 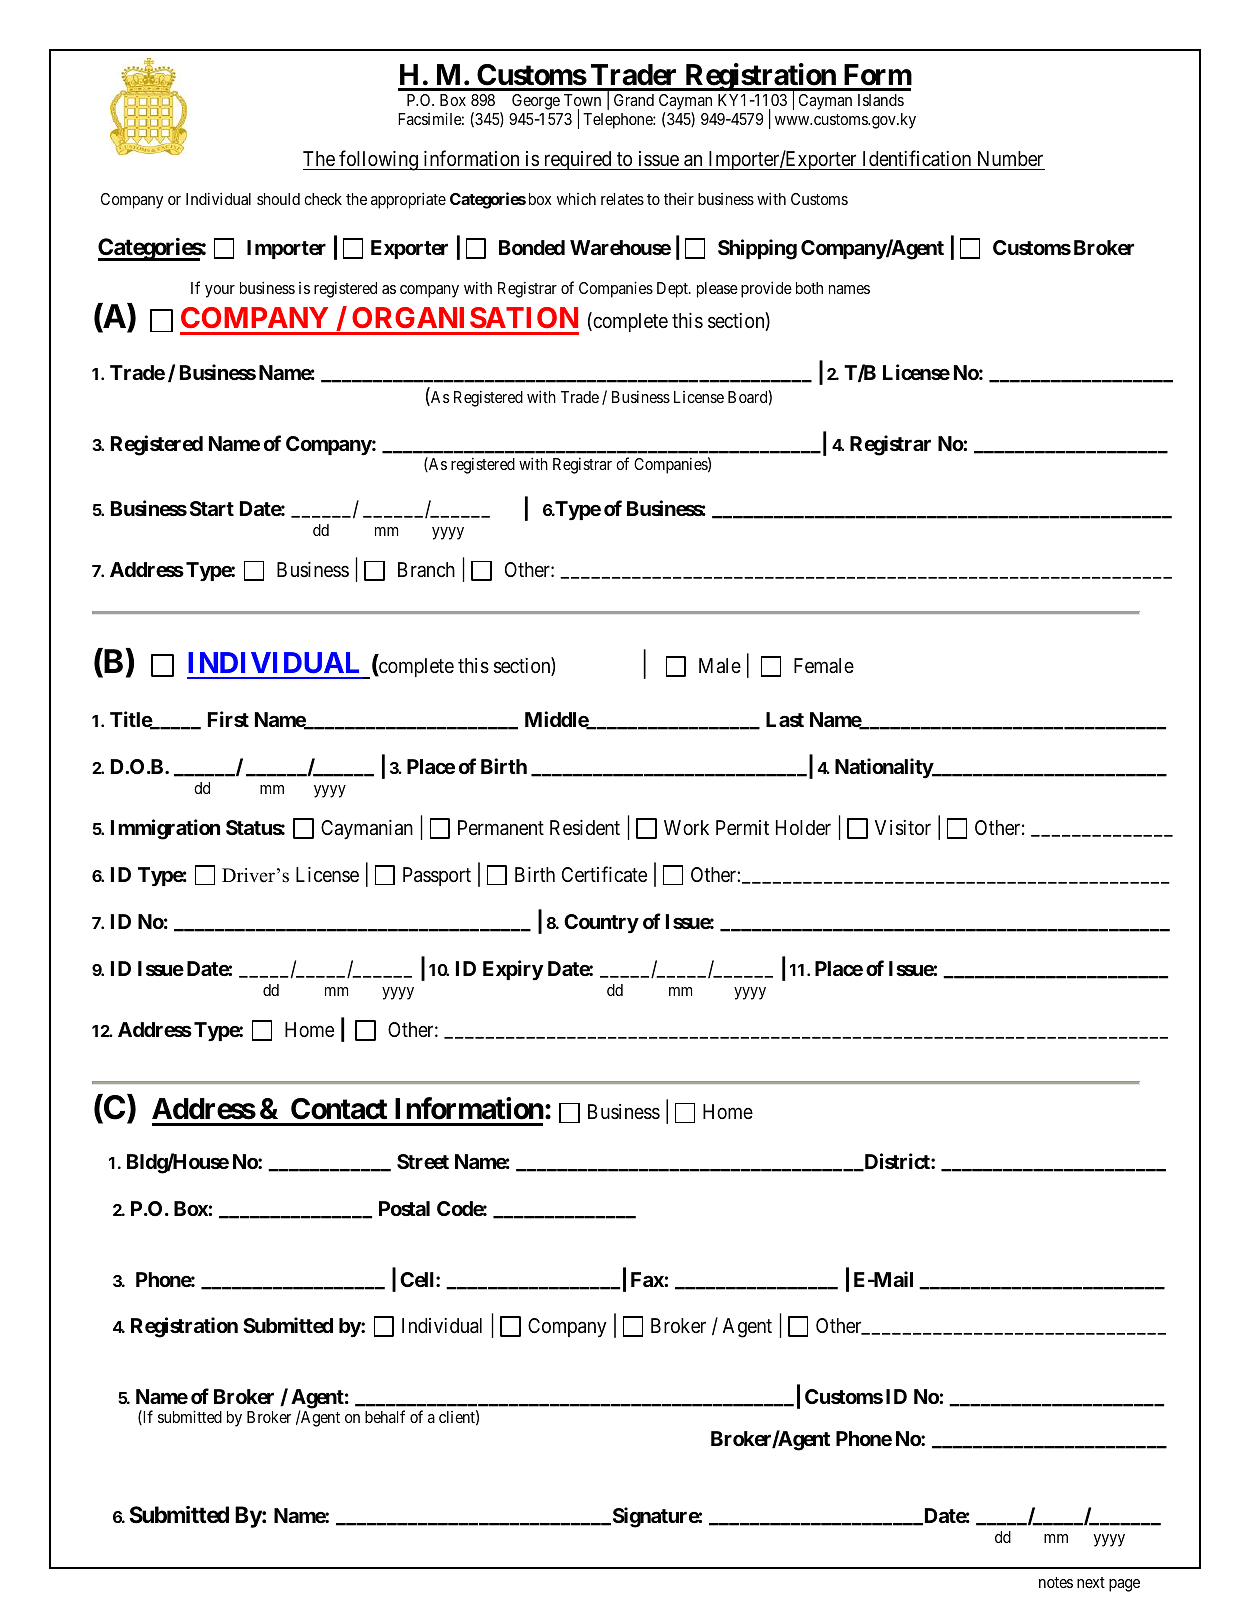 I want to click on behalf, so click(x=385, y=1416).
